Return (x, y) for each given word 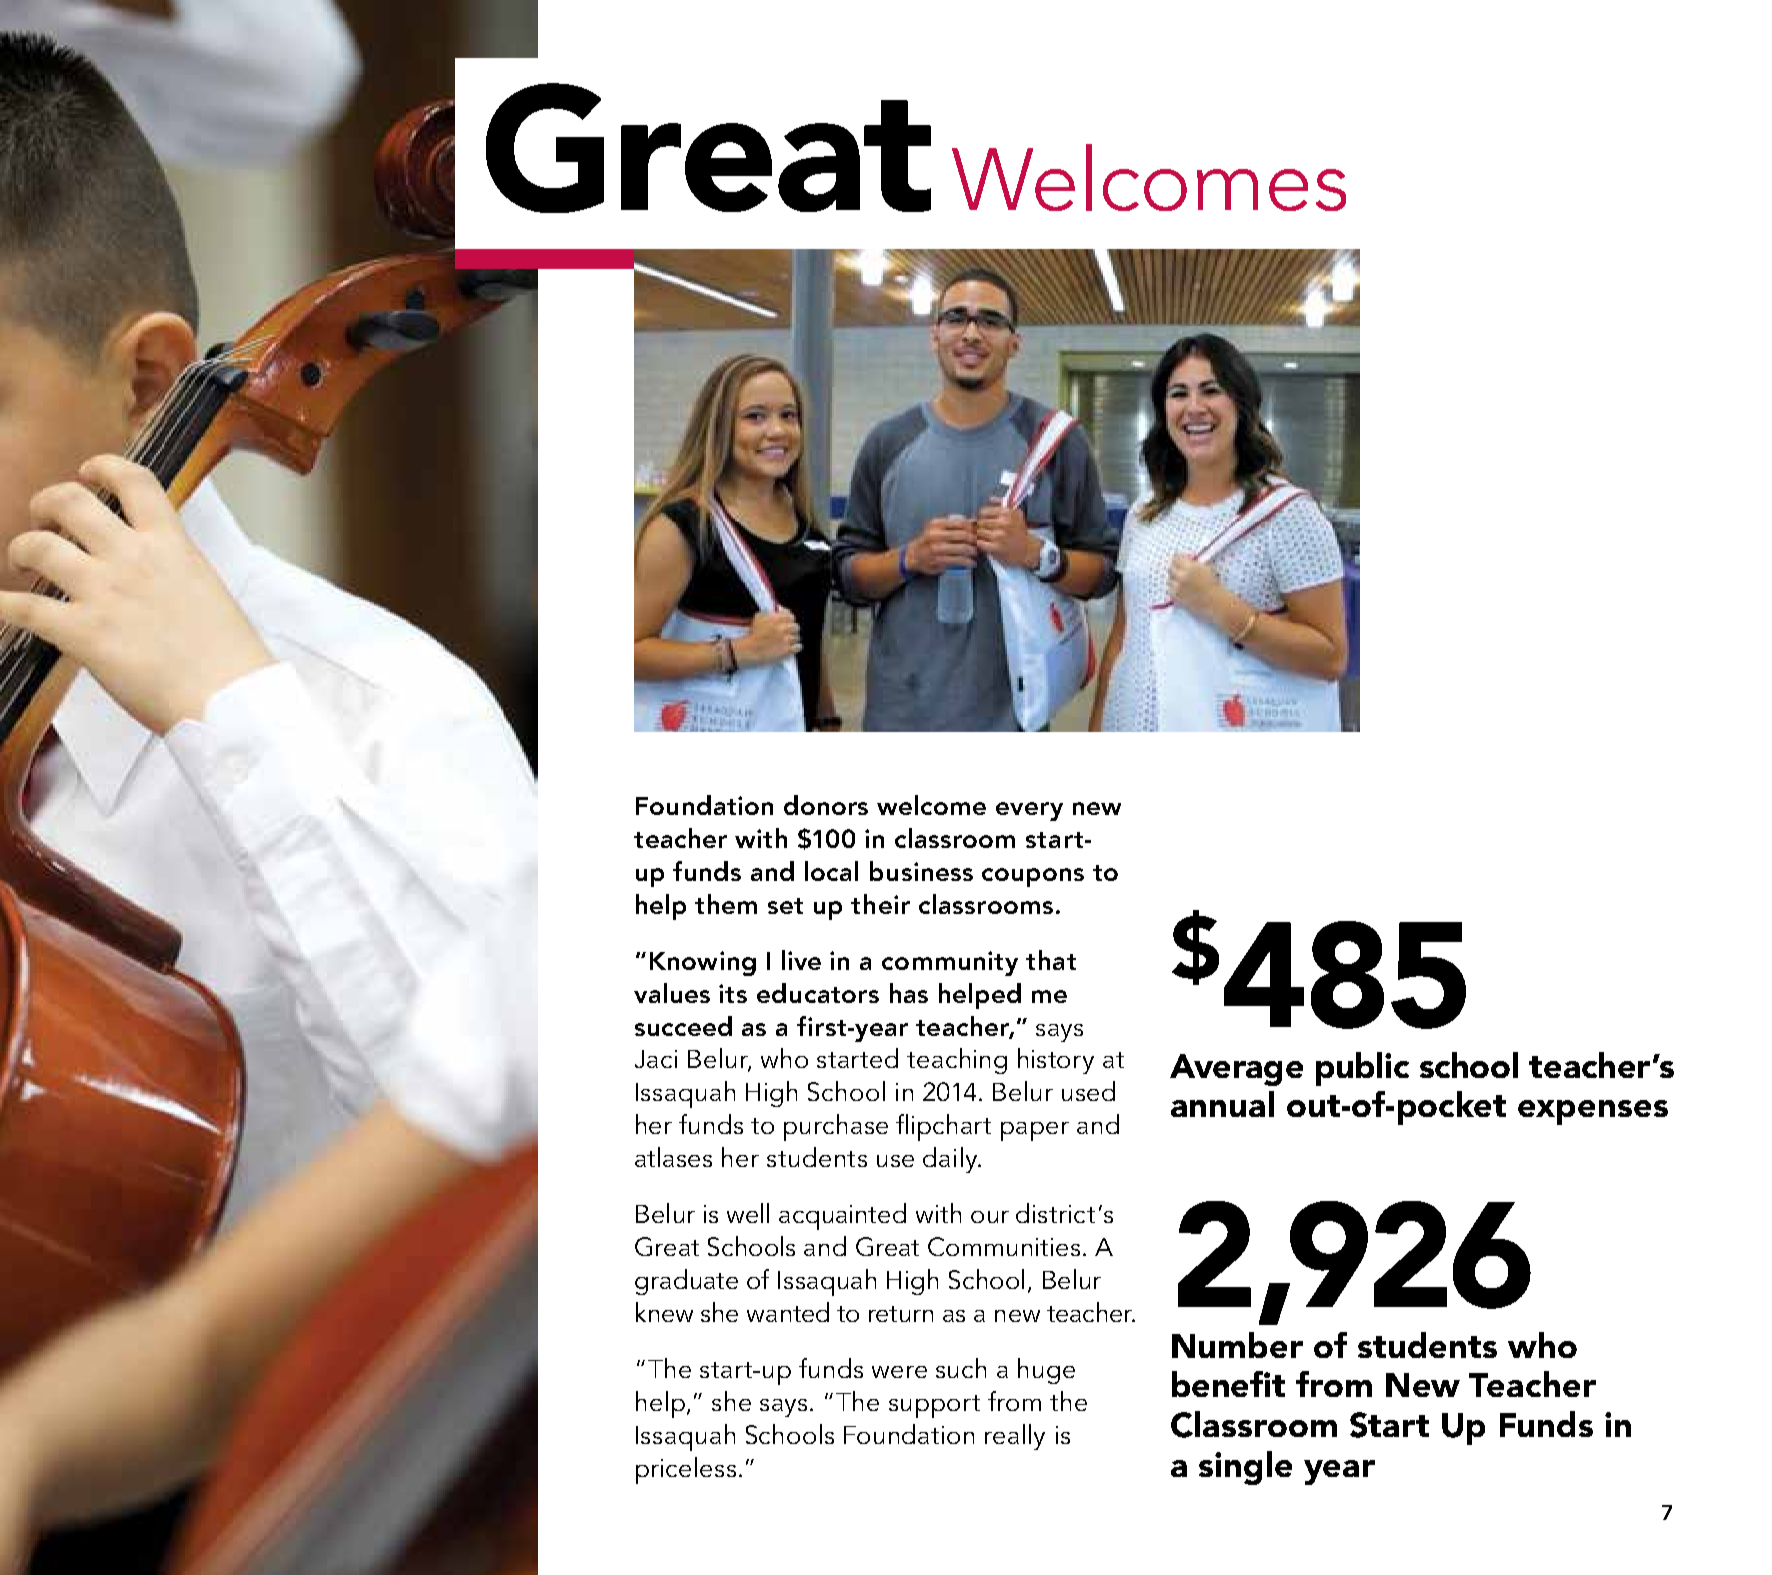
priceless (686, 1470)
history (1056, 1061)
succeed (683, 1026)
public (1362, 1069)
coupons (1033, 877)
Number (1237, 1345)
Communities (1004, 1246)
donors (826, 805)
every (1029, 811)
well (748, 1213)
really (1015, 1437)
